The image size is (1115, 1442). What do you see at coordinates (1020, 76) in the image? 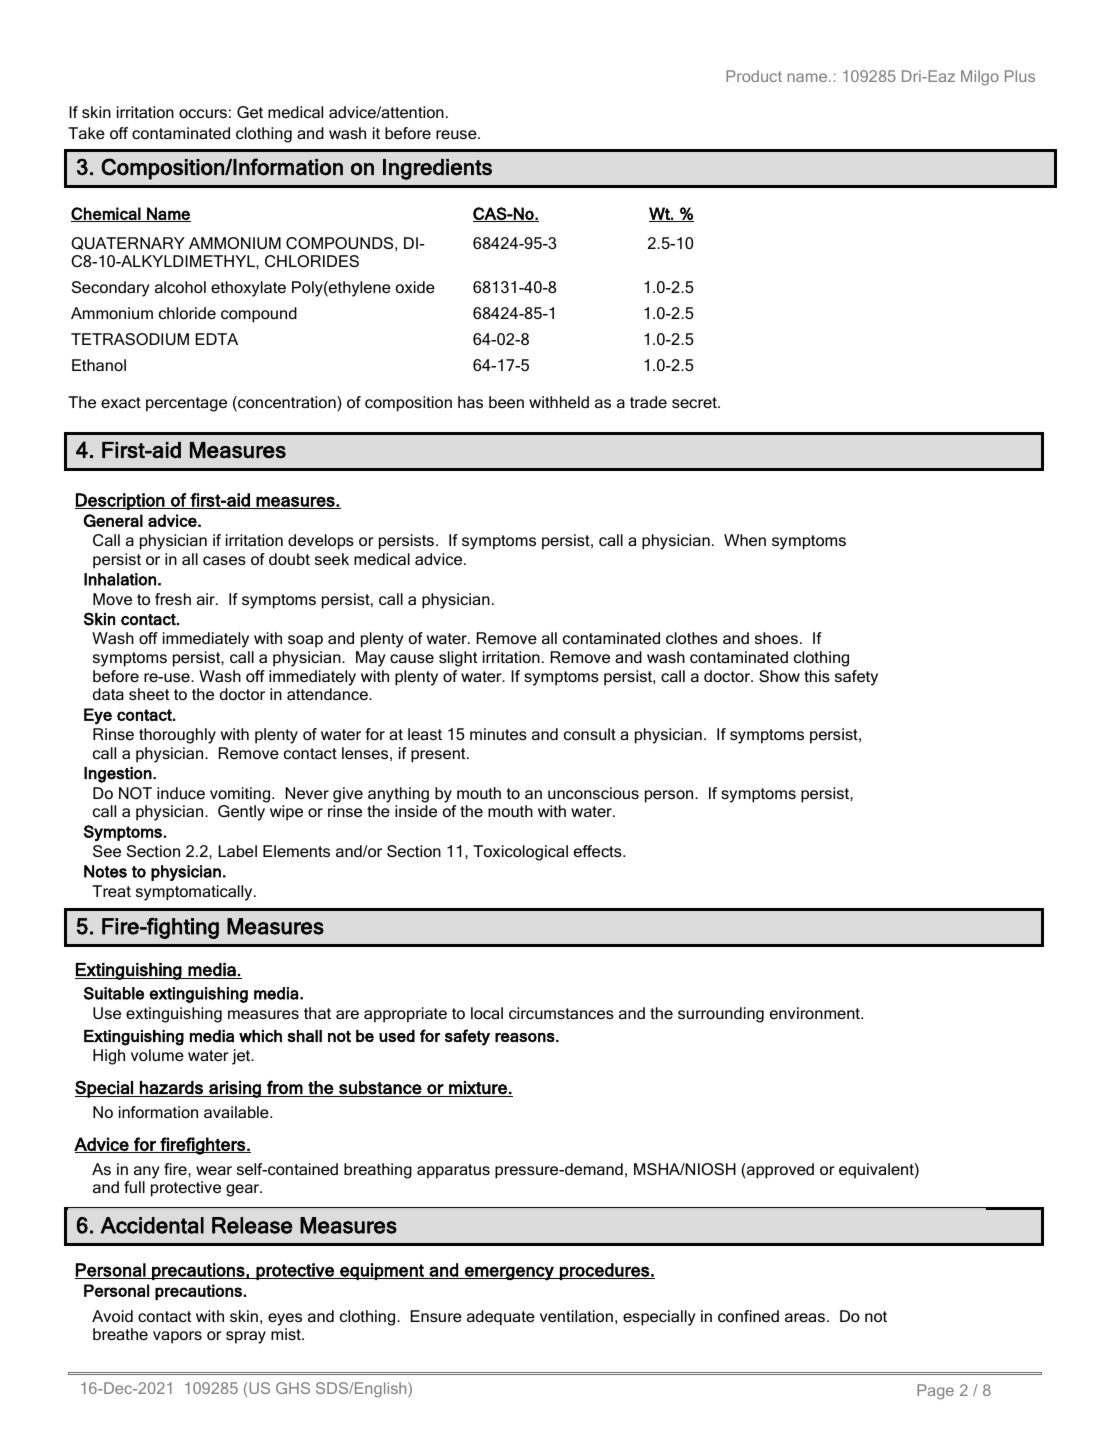
I see `Plus` at bounding box center [1020, 76].
